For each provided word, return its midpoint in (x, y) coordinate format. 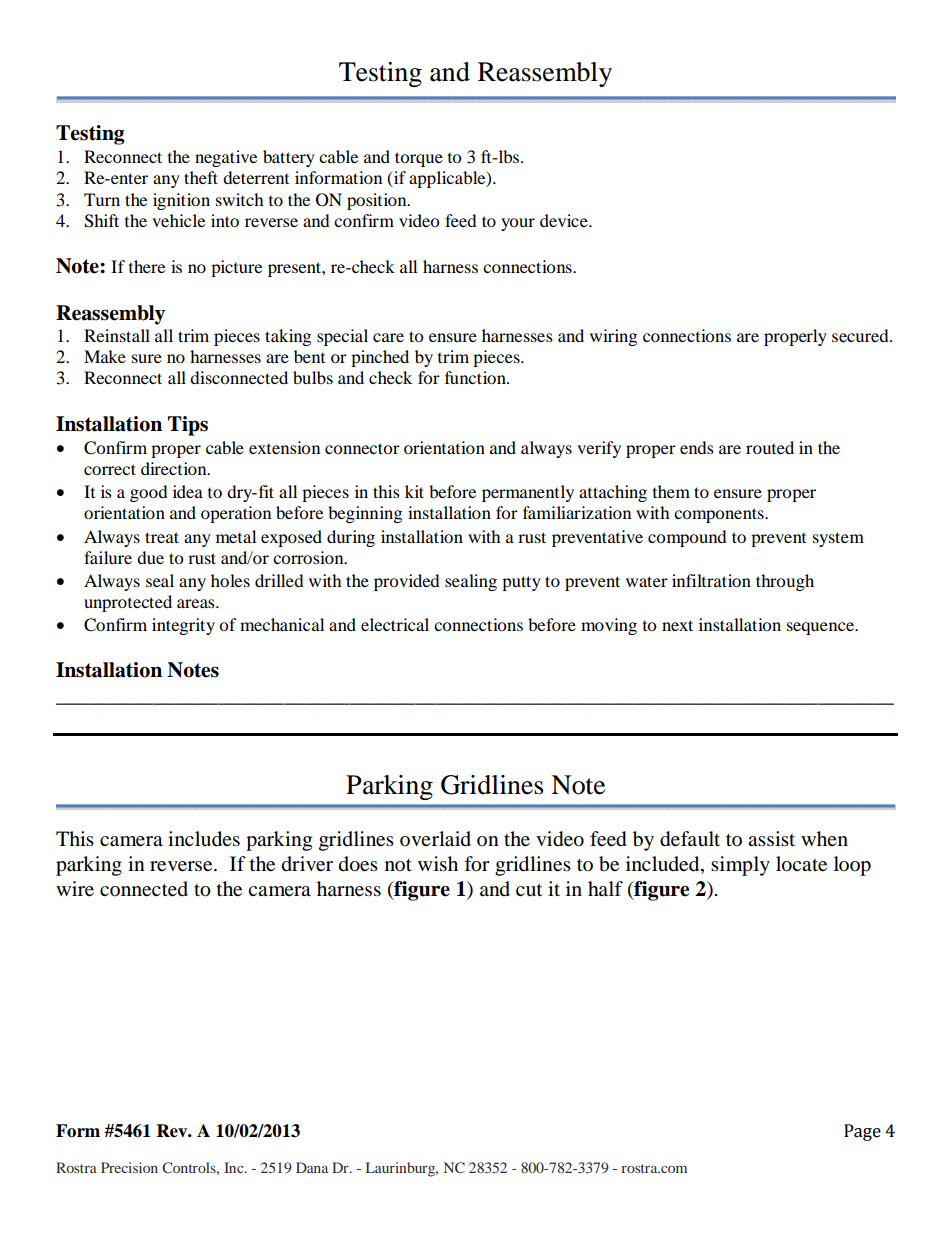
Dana (312, 1167)
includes (204, 839)
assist (771, 839)
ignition (181, 201)
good (149, 493)
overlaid (435, 839)
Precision (129, 1167)
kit (414, 491)
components (720, 515)
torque (419, 159)
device (565, 220)
